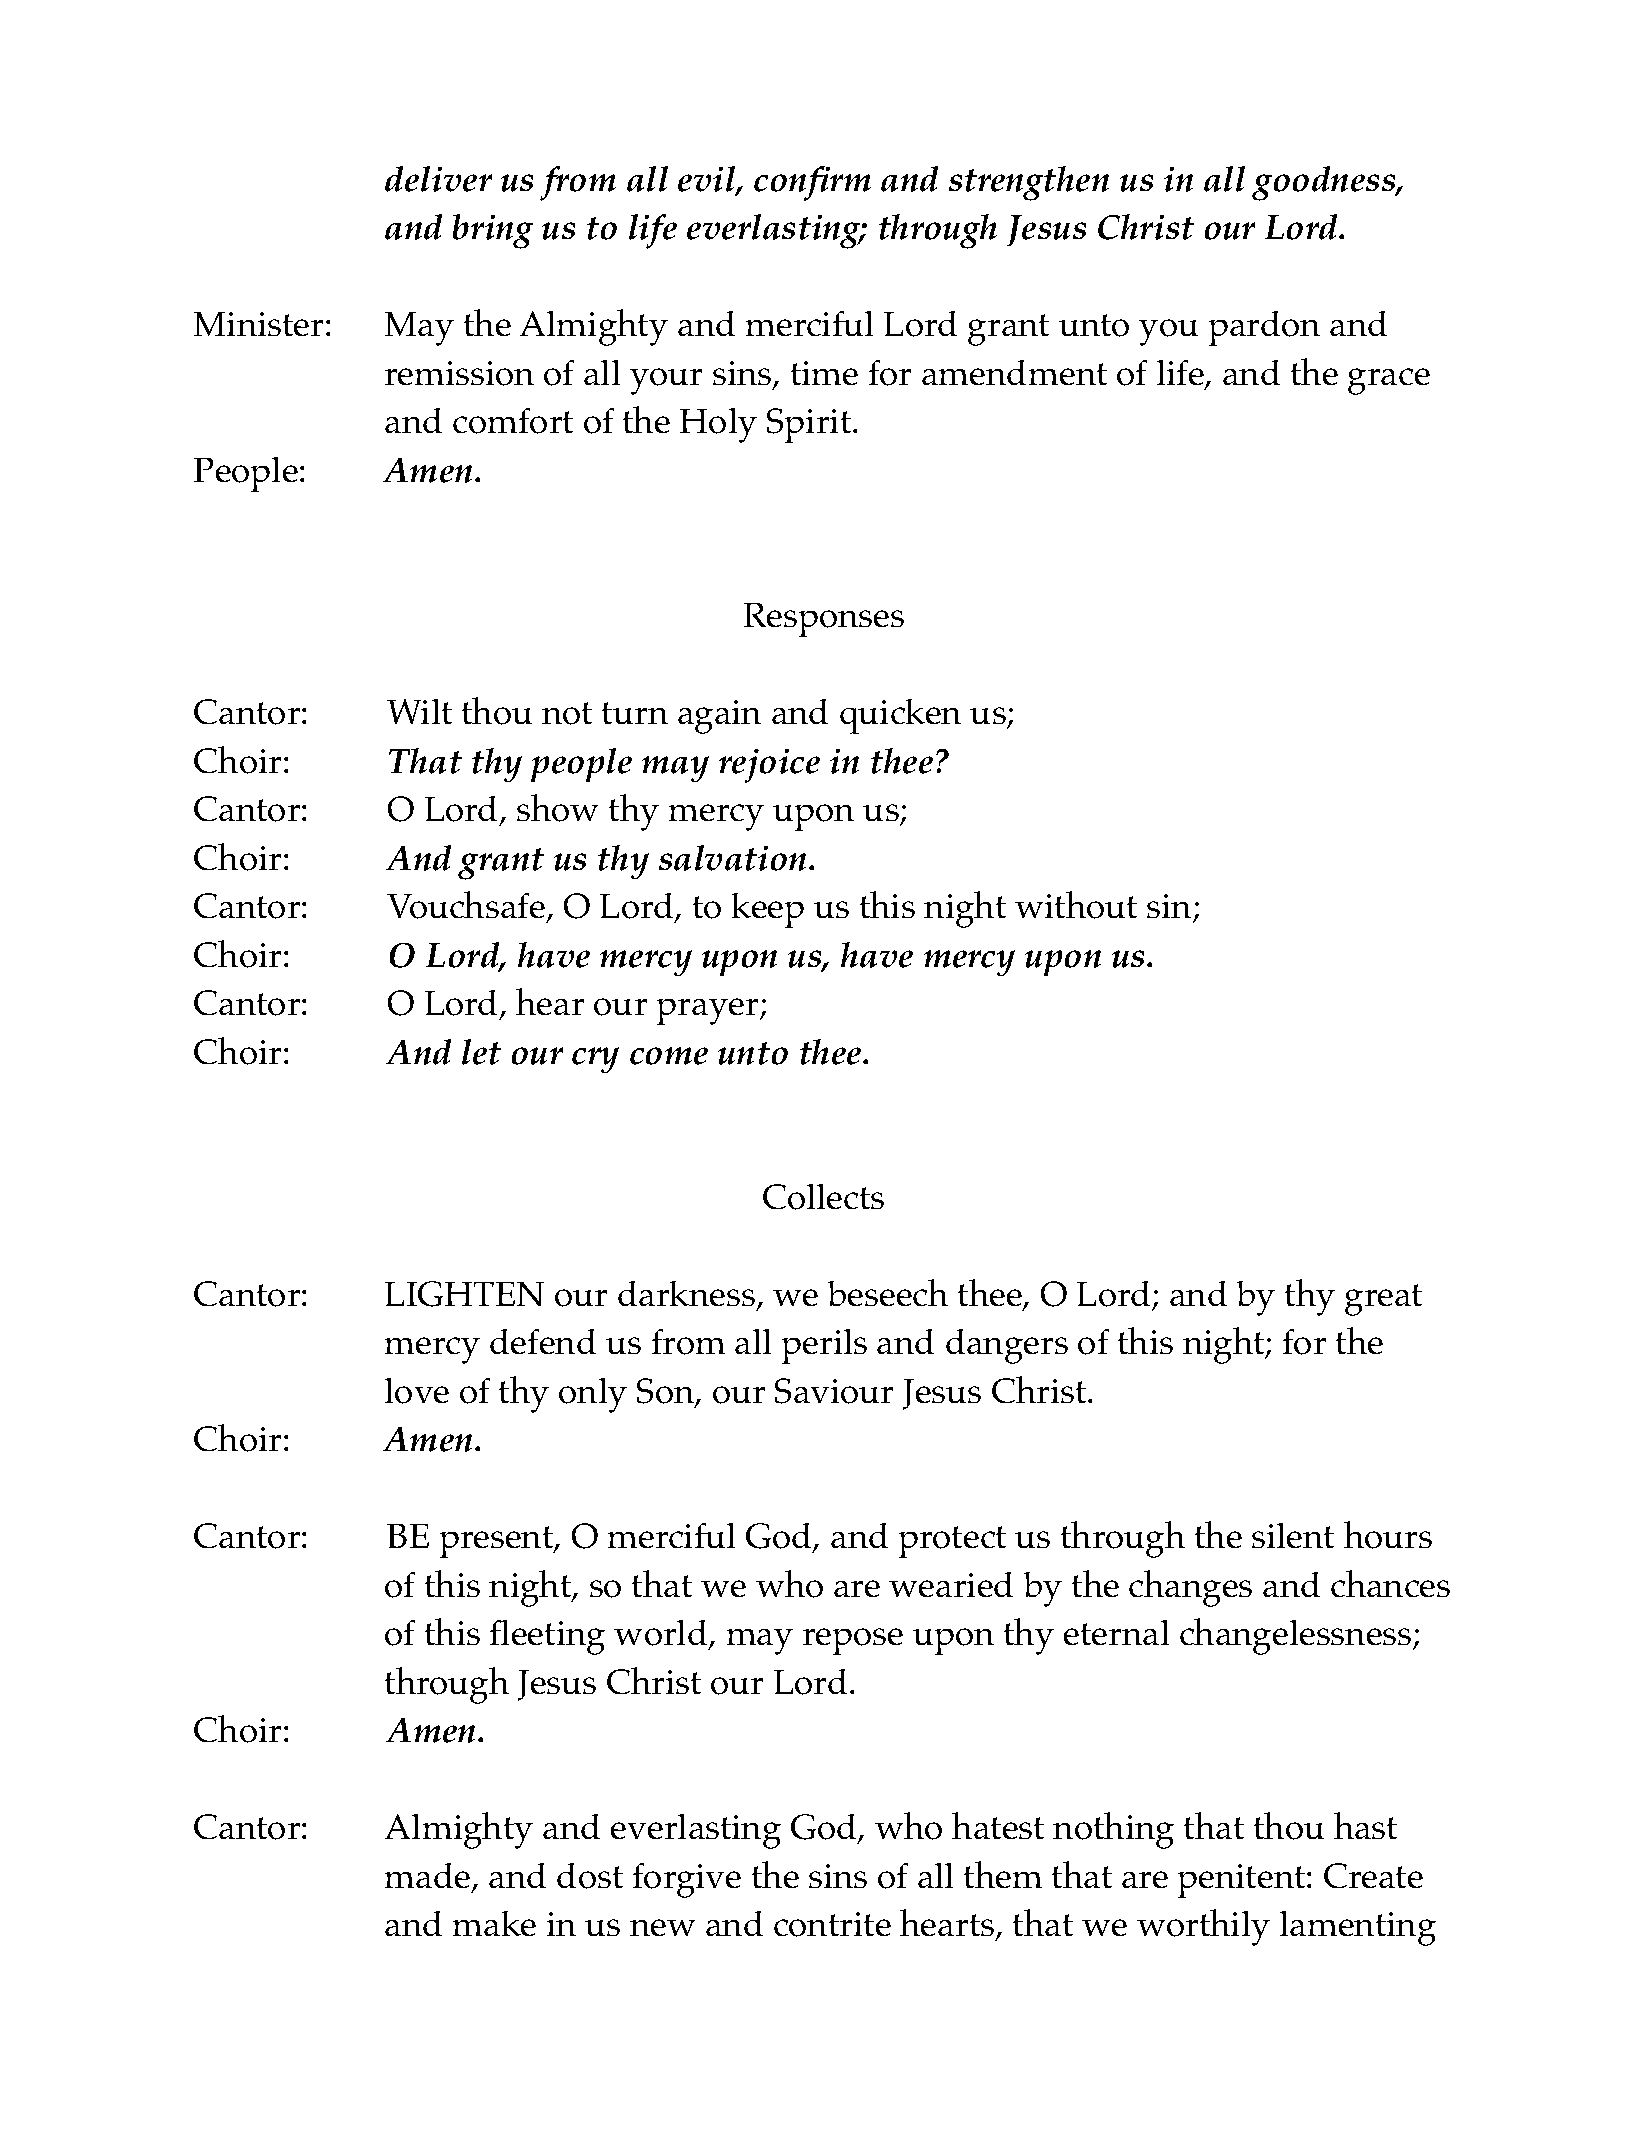 The height and width of the screenshot is (2133, 1648). What do you see at coordinates (438, 179) in the screenshot?
I see `deliver` at bounding box center [438, 179].
